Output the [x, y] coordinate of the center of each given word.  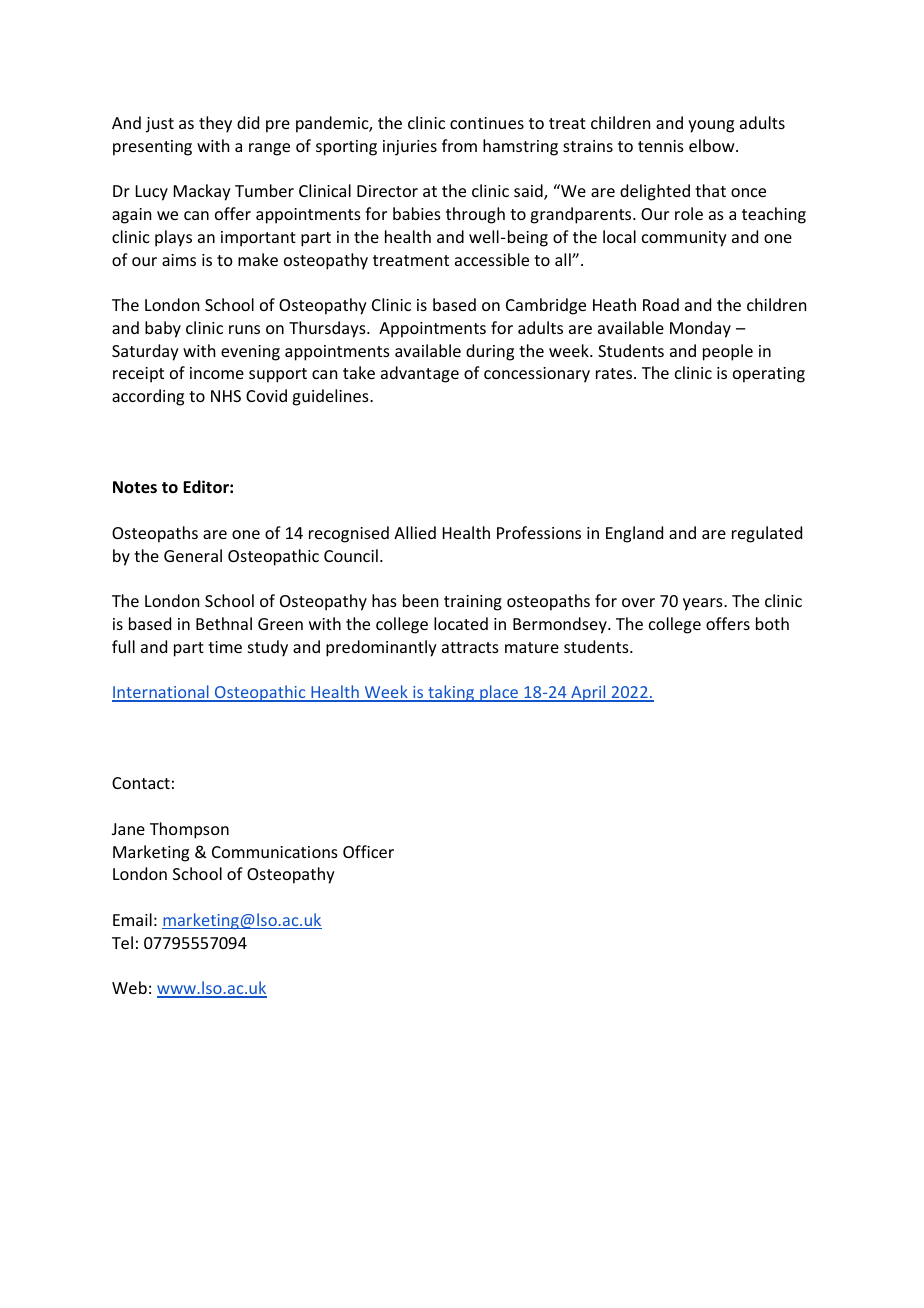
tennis [661, 146]
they [215, 124]
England [634, 534]
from [459, 145]
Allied [415, 532]
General [193, 555]
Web [129, 987]
